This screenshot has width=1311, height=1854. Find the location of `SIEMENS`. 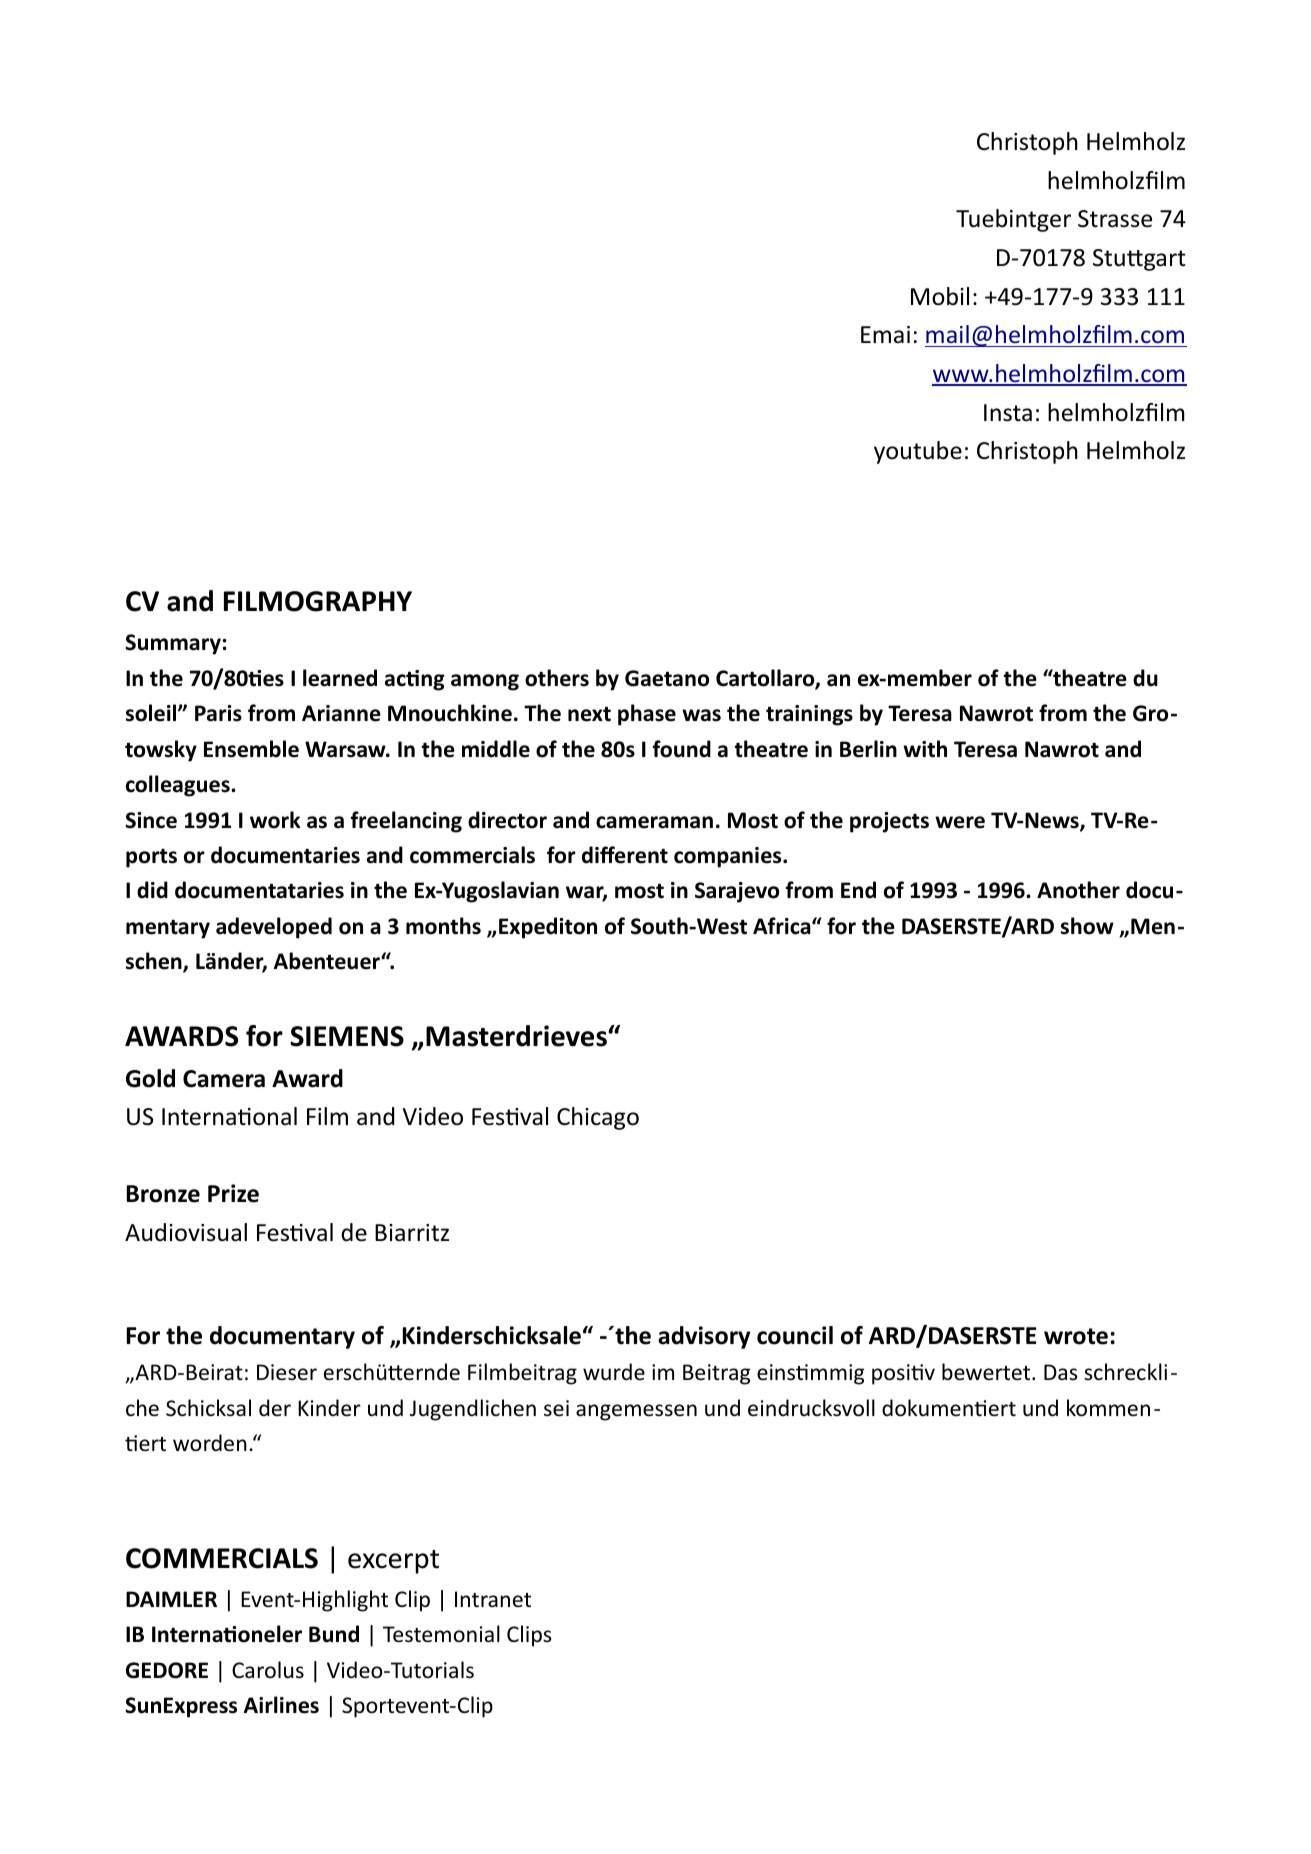

SIEMENS is located at coordinates (347, 1036).
